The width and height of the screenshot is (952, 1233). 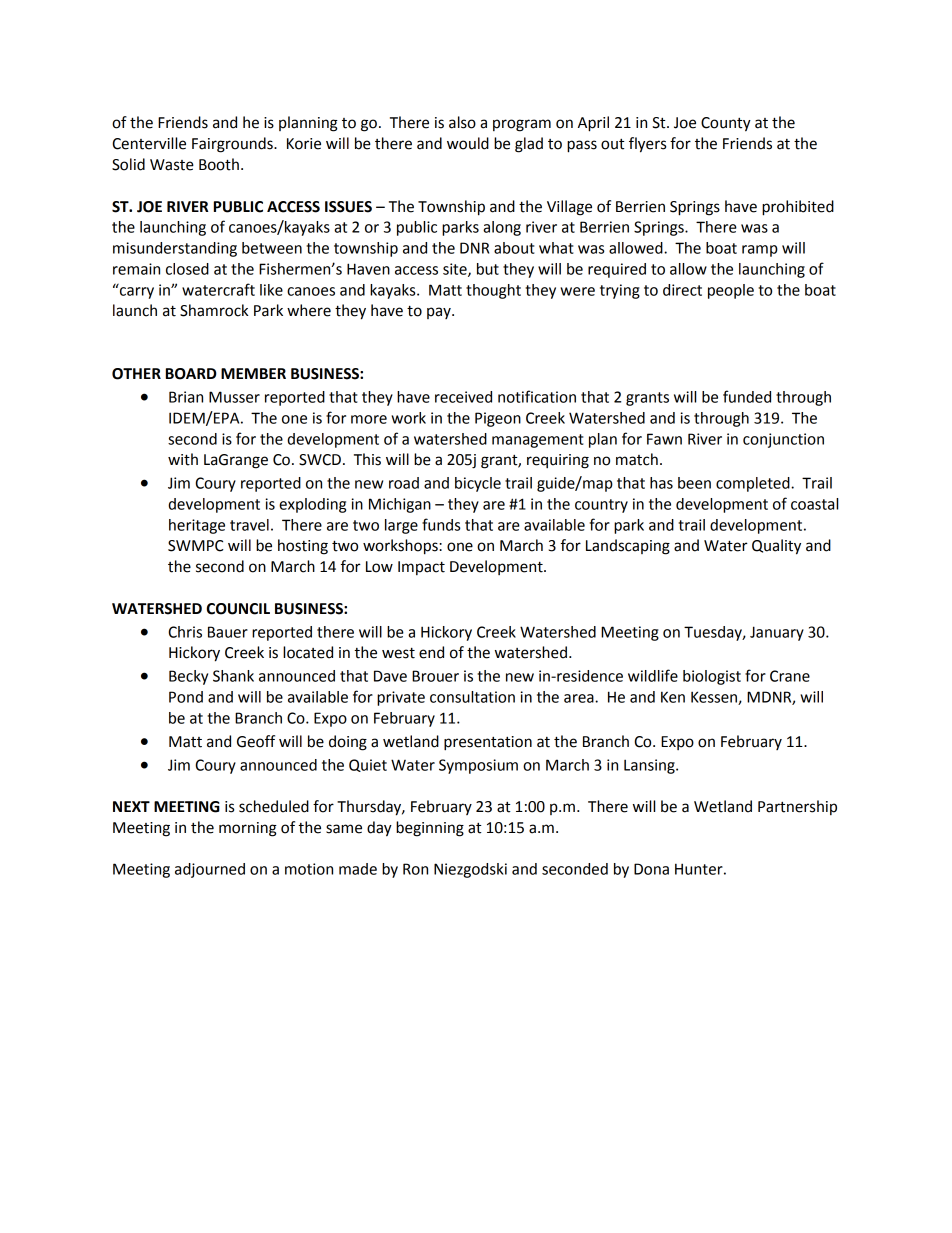 What do you see at coordinates (248, 829) in the screenshot?
I see `morning` at bounding box center [248, 829].
